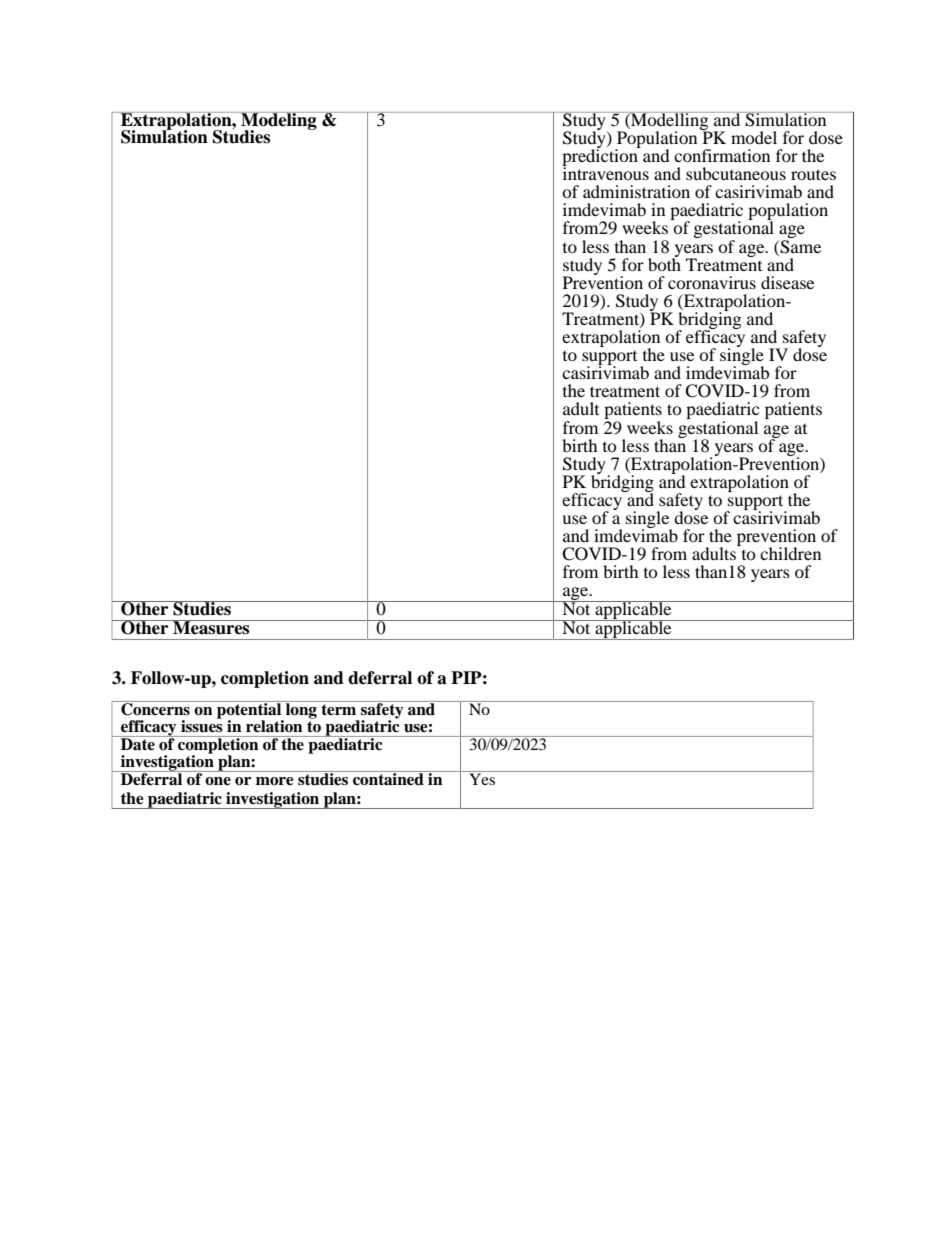 The image size is (952, 1233). Describe the element at coordinates (605, 172) in the screenshot. I see `intravenous` at that location.
